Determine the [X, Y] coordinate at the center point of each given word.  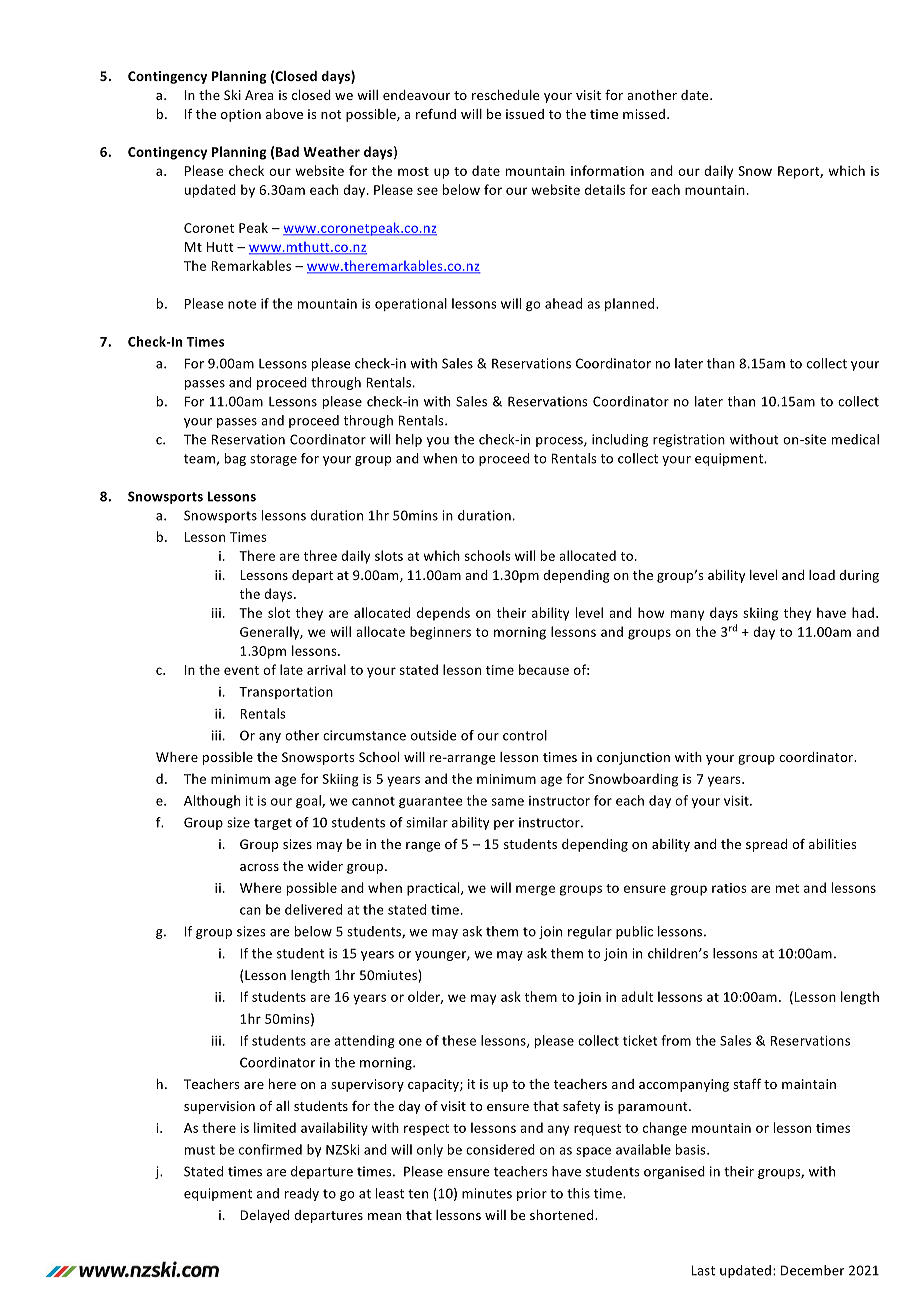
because [544, 669]
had [864, 612]
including [620, 440]
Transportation [286, 693]
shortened [563, 1215]
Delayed [264, 1216]
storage [273, 460]
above [284, 114]
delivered [313, 909]
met [787, 888]
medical [855, 439]
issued [525, 114]
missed [645, 114]
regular [590, 932]
